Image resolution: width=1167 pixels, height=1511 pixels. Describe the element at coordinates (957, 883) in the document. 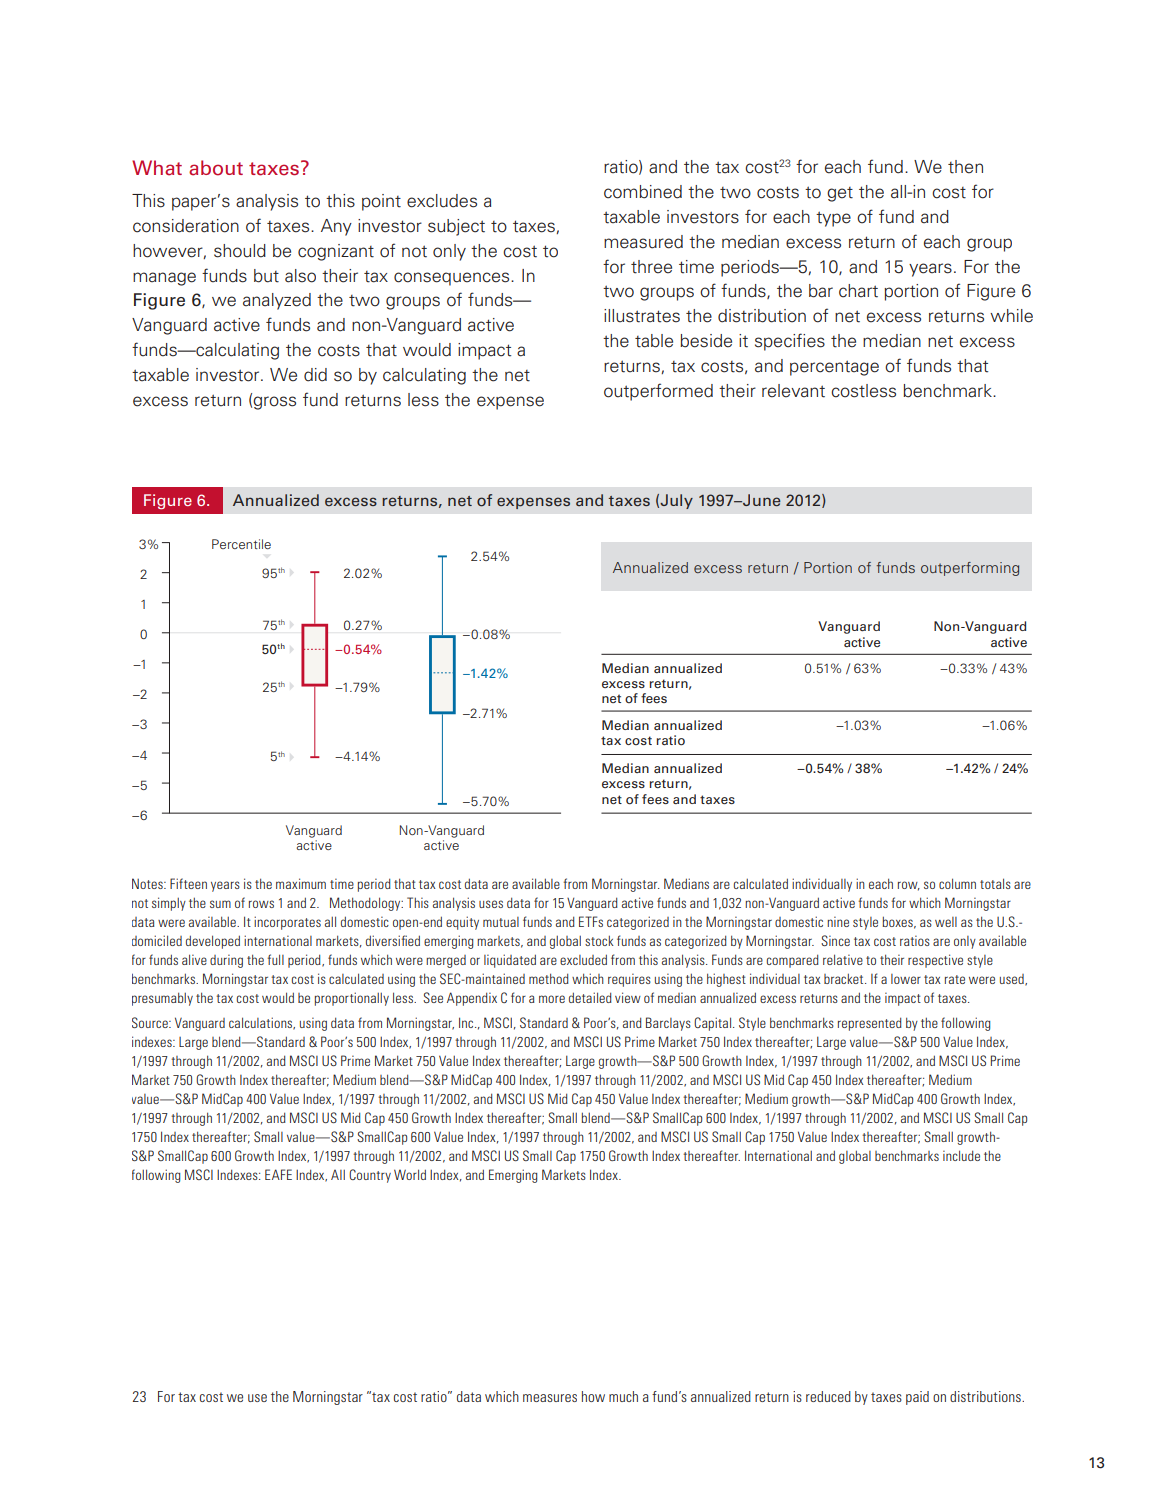

I see `column` at that location.
